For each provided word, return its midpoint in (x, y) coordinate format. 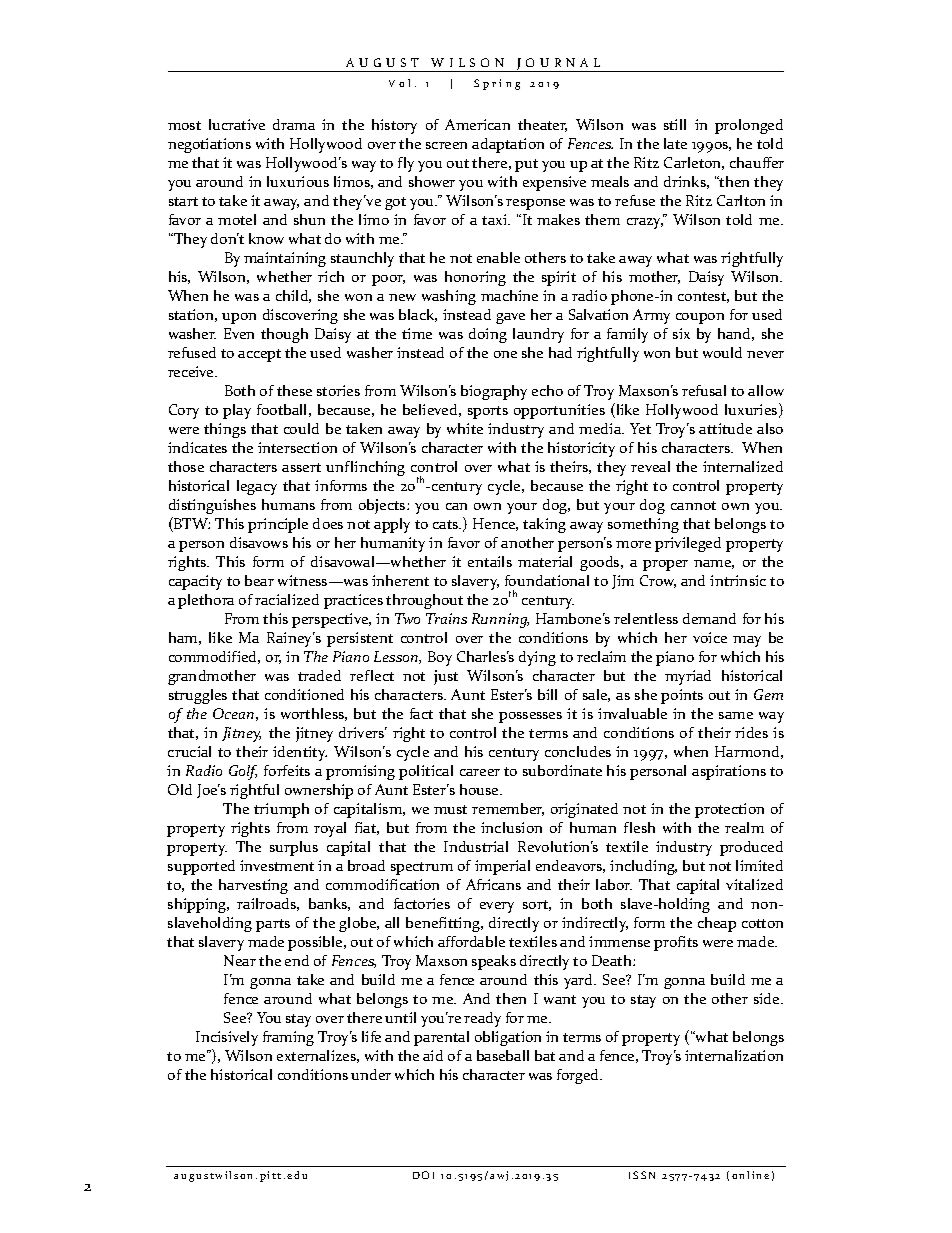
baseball (503, 1055)
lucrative (237, 124)
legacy (257, 487)
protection (729, 810)
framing (288, 1038)
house (480, 789)
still (675, 124)
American (477, 124)
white (465, 428)
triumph (281, 810)
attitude (725, 428)
